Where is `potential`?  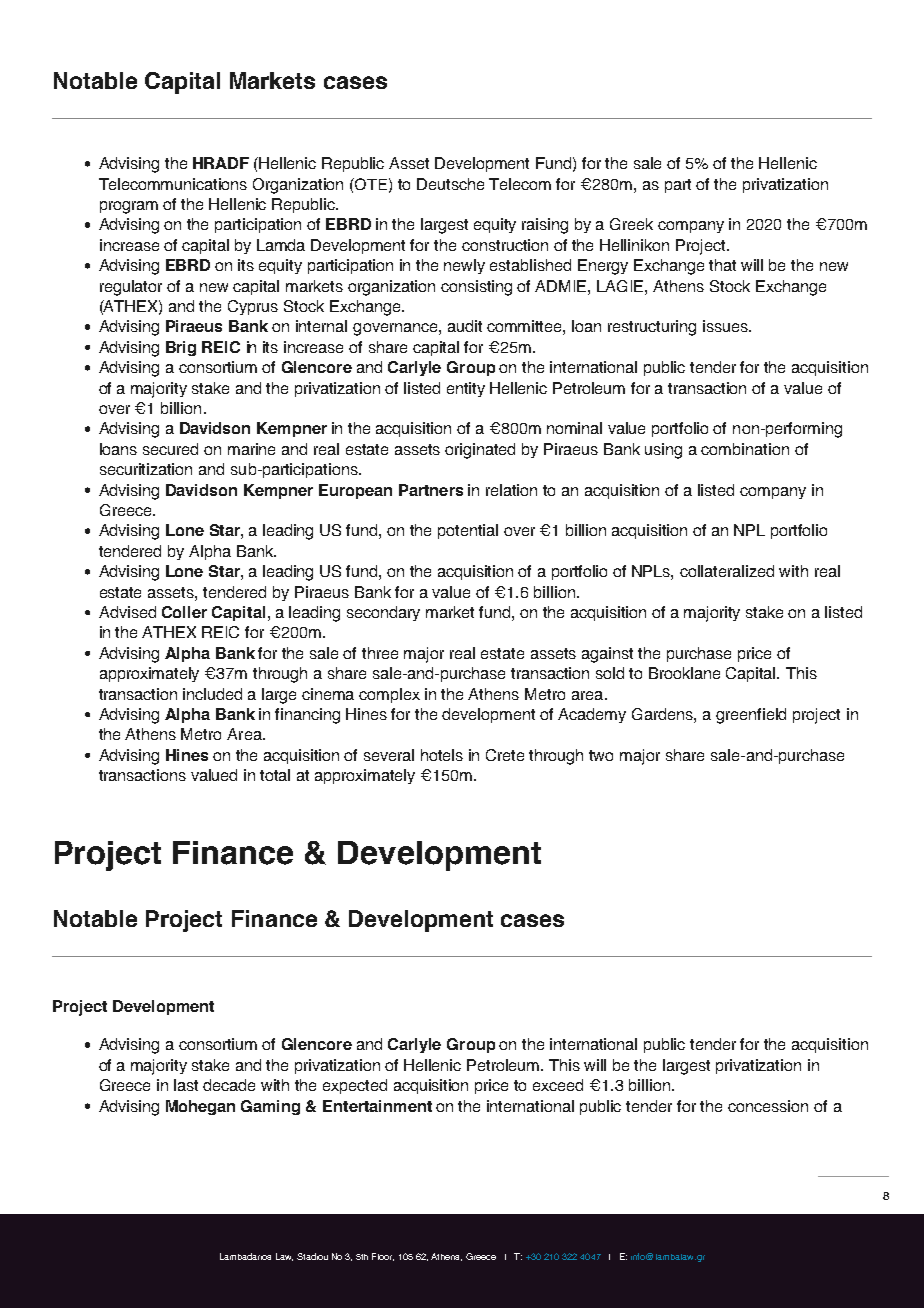 potential is located at coordinates (468, 531).
